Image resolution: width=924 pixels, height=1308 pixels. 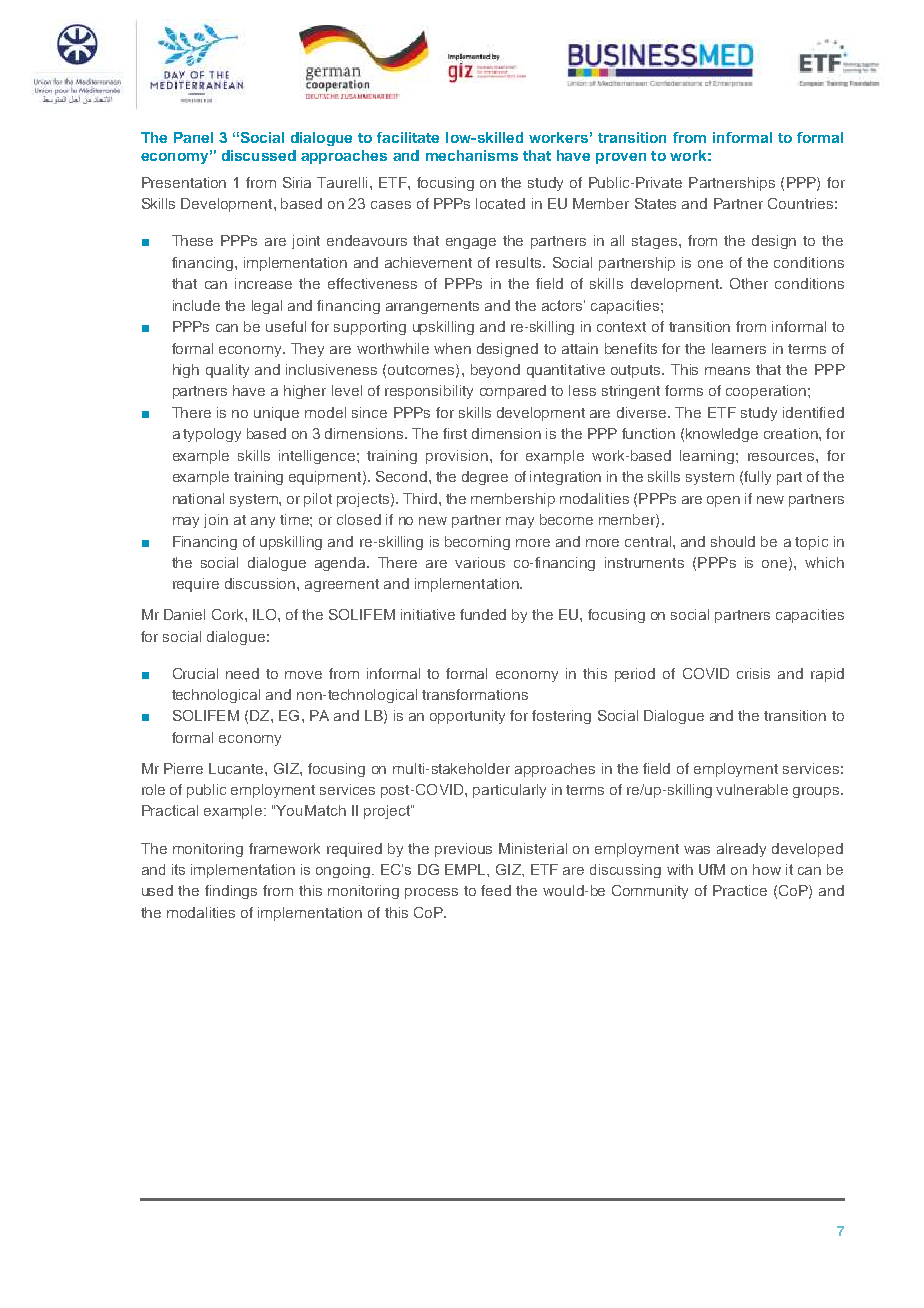 I want to click on quality, so click(x=227, y=371).
